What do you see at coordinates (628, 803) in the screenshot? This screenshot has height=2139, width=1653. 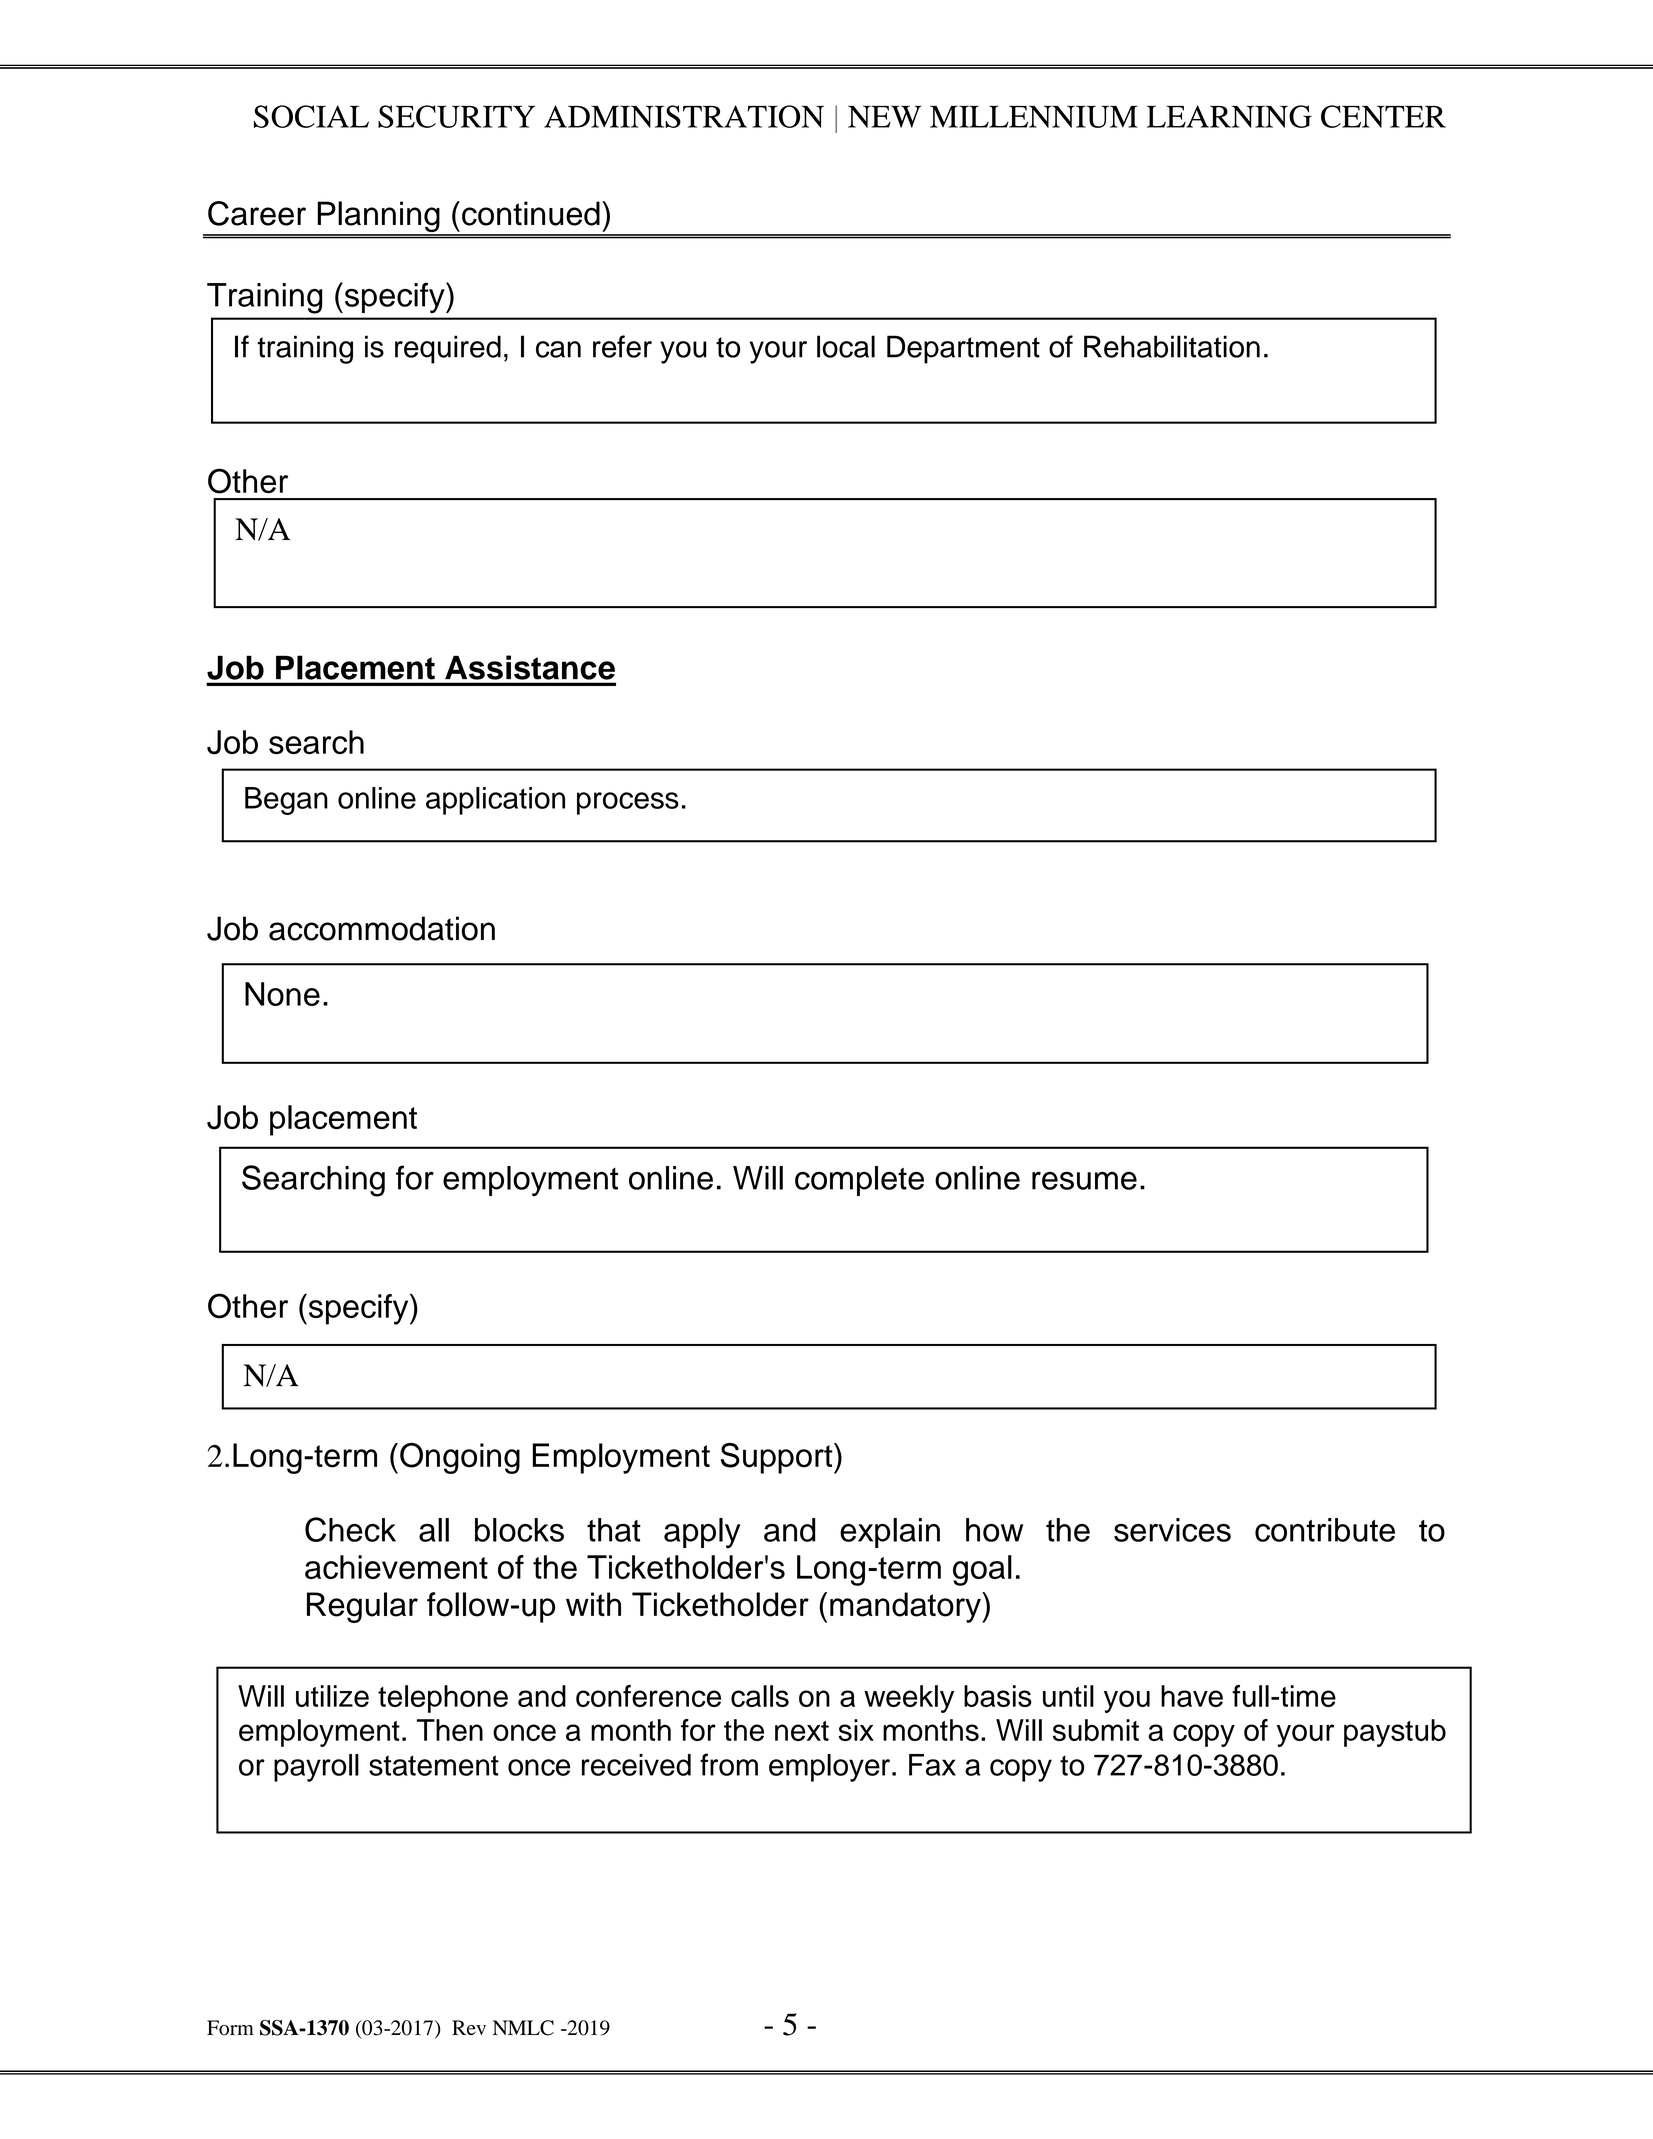 I see `process` at bounding box center [628, 803].
